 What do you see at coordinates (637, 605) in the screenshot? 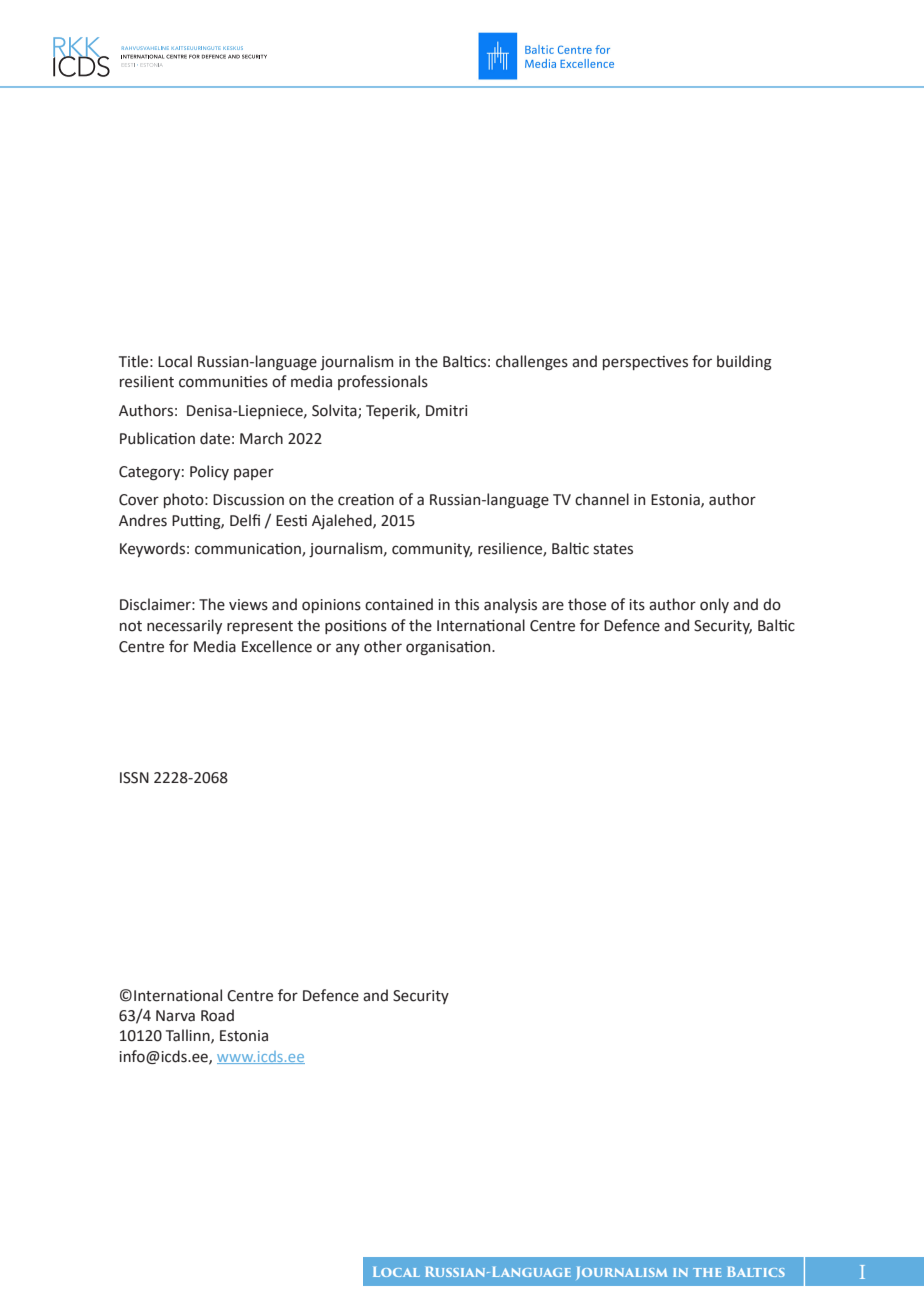
I see `its` at bounding box center [637, 605].
